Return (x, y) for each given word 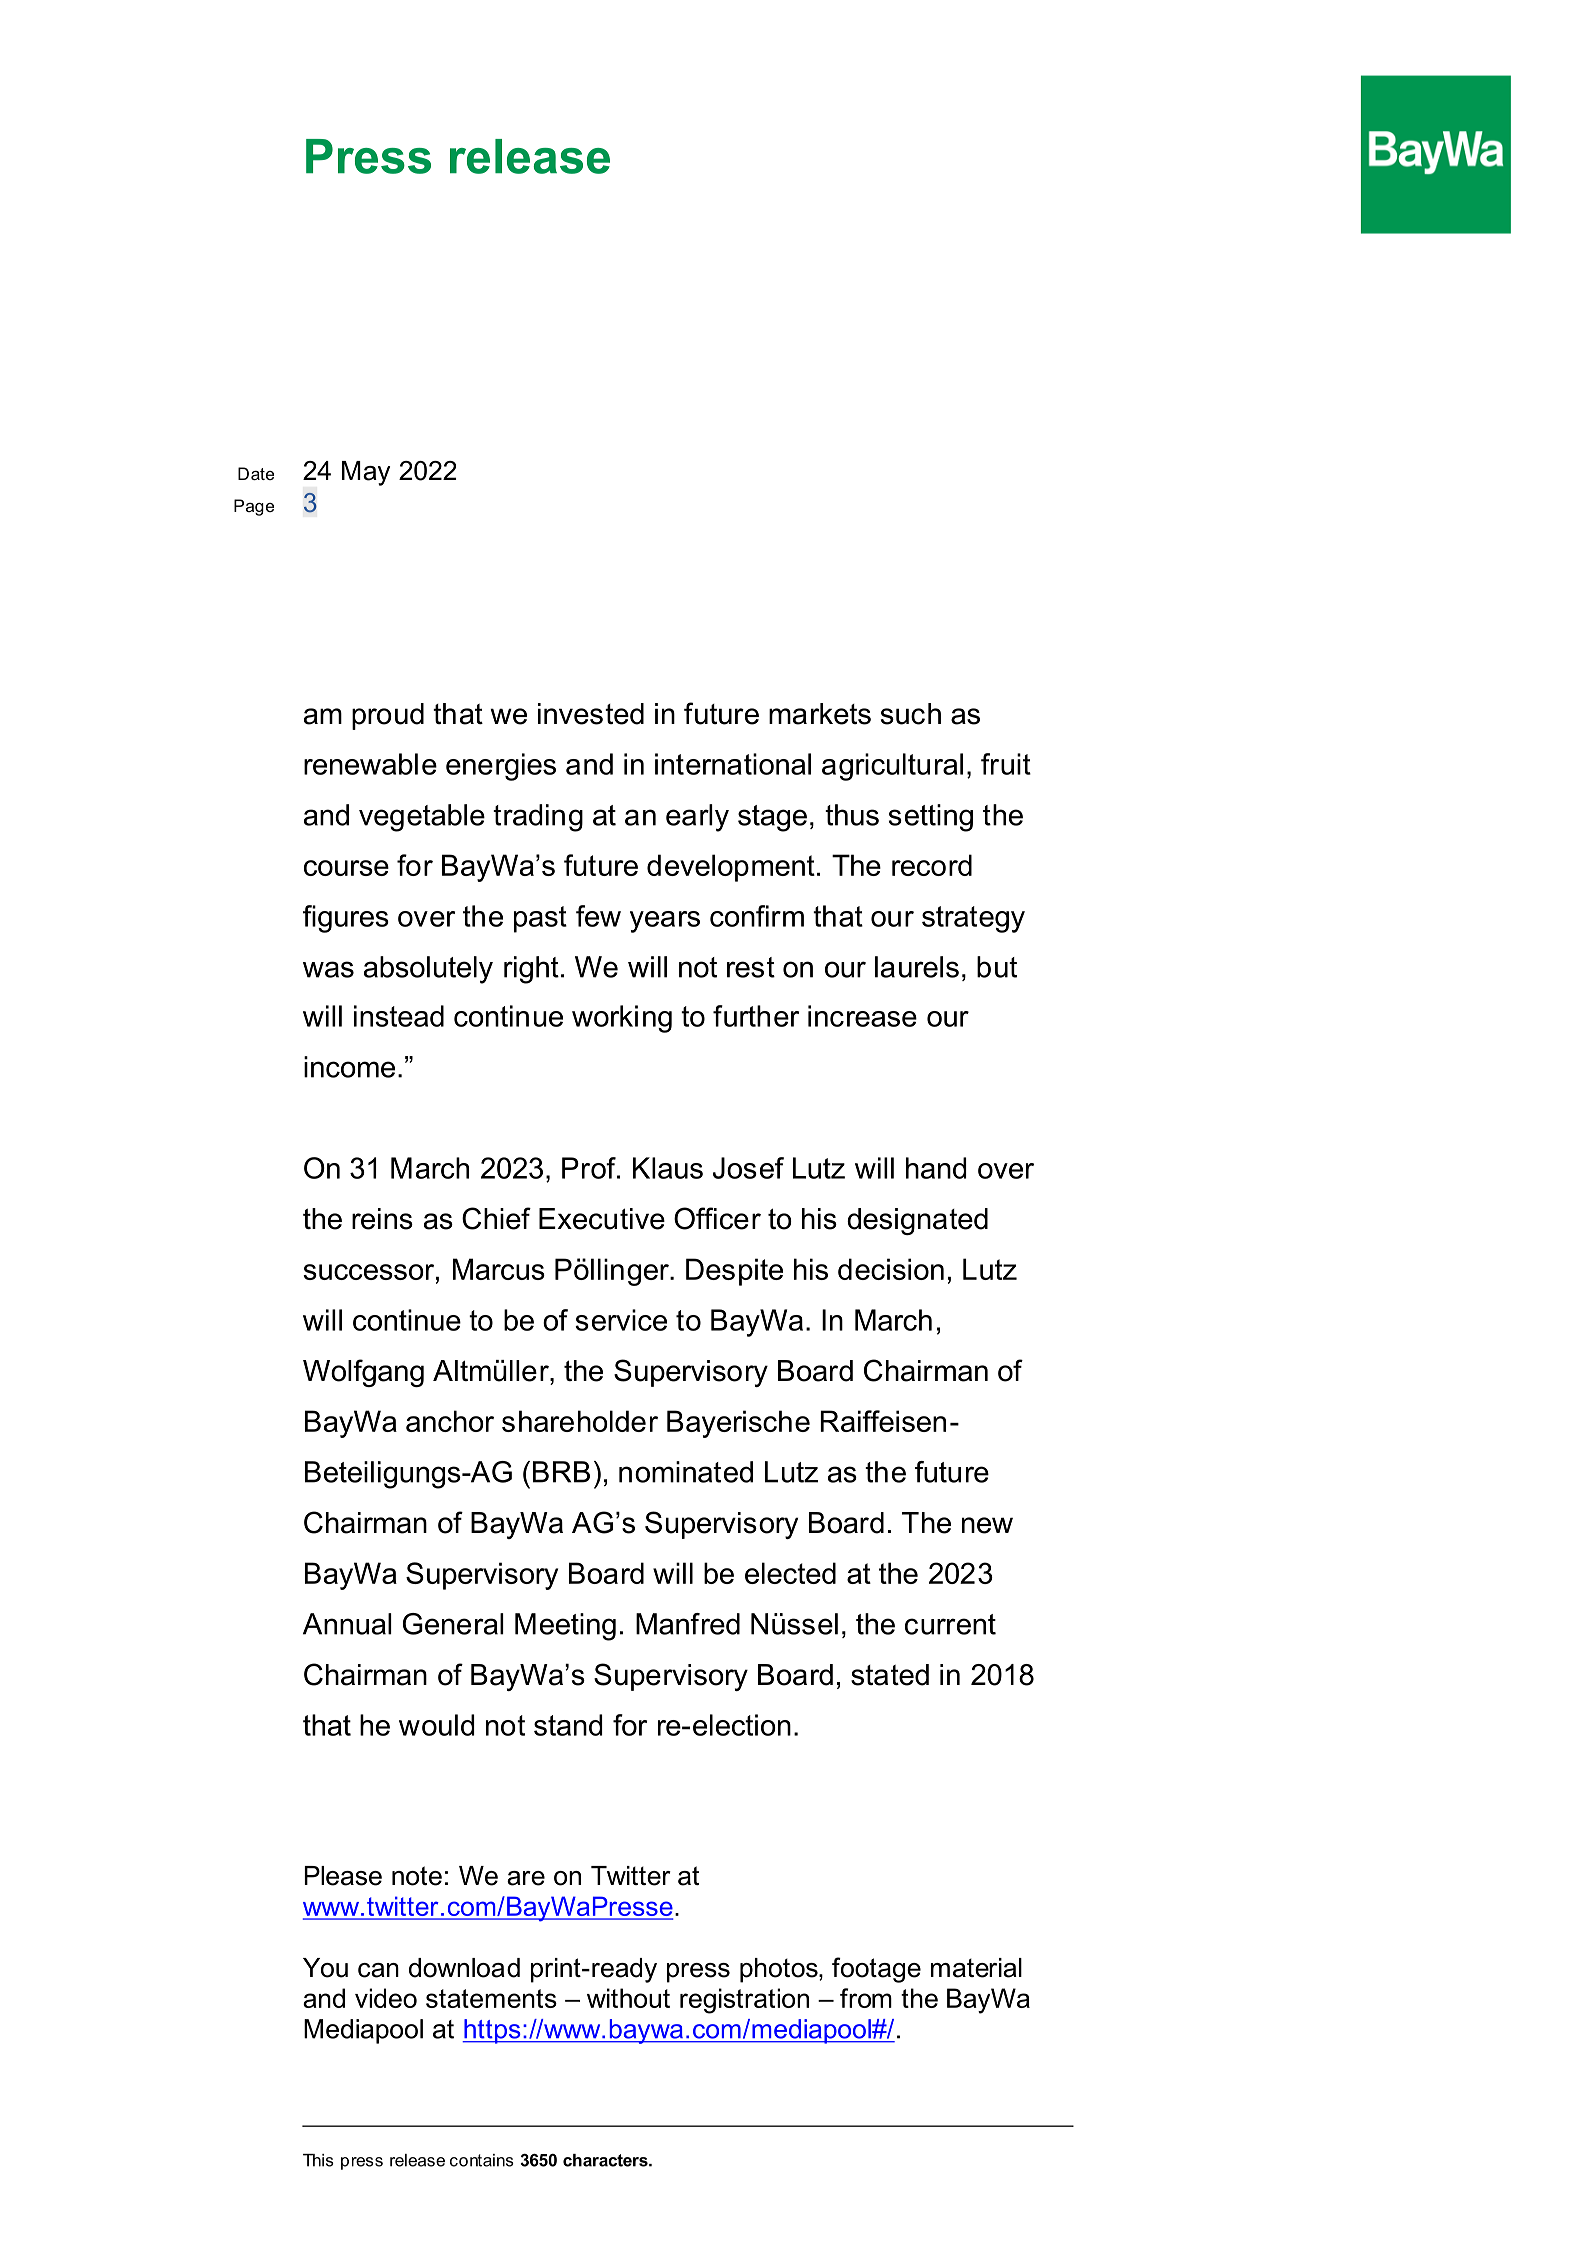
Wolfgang (363, 1373)
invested (591, 714)
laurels (917, 967)
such (911, 714)
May (366, 473)
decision (891, 1269)
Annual (347, 1624)
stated (890, 1675)
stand (568, 1725)
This (318, 2160)
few (598, 916)
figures (346, 919)
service (621, 1320)
